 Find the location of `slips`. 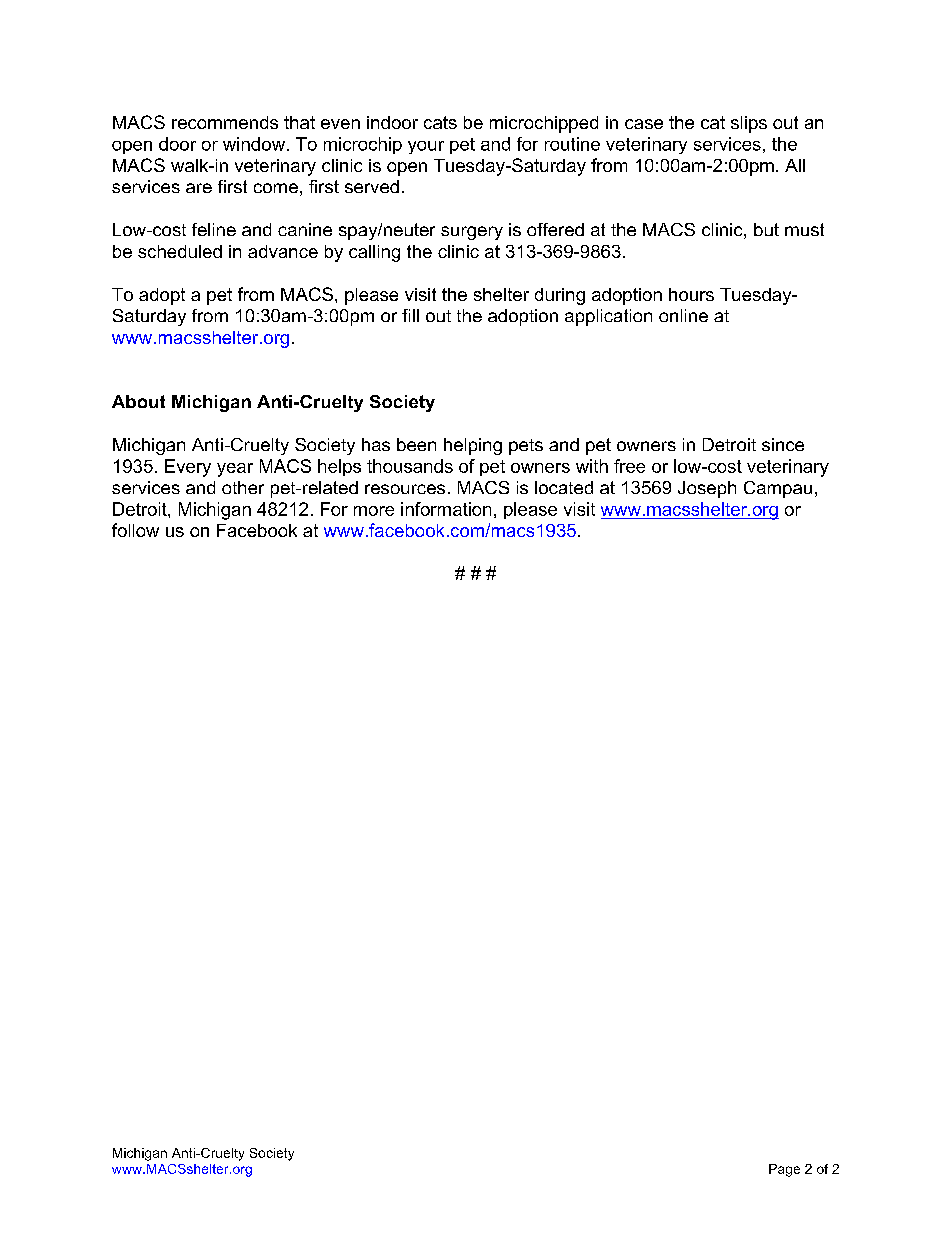

slips is located at coordinates (749, 124).
